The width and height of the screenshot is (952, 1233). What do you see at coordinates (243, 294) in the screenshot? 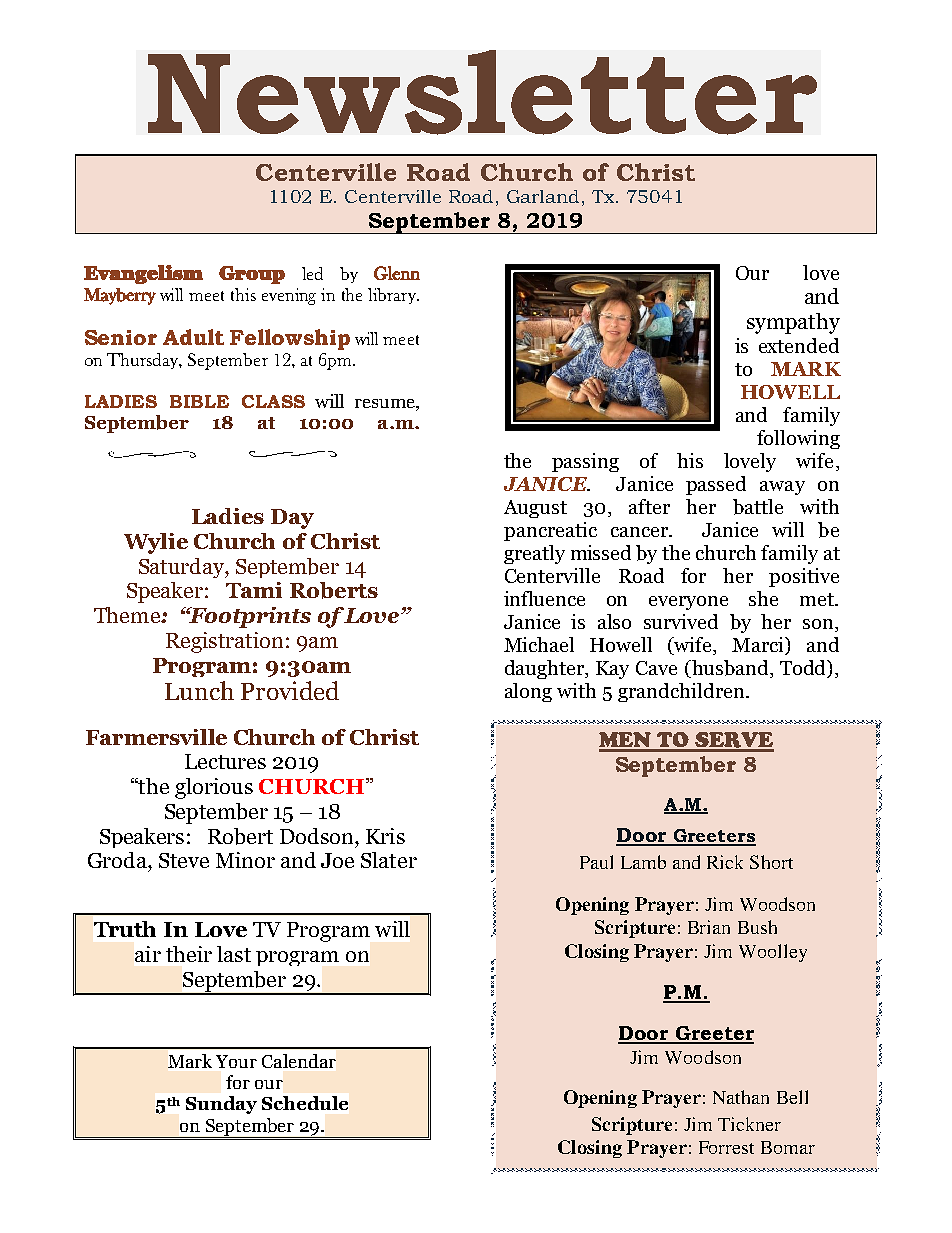
I see `this` at bounding box center [243, 294].
